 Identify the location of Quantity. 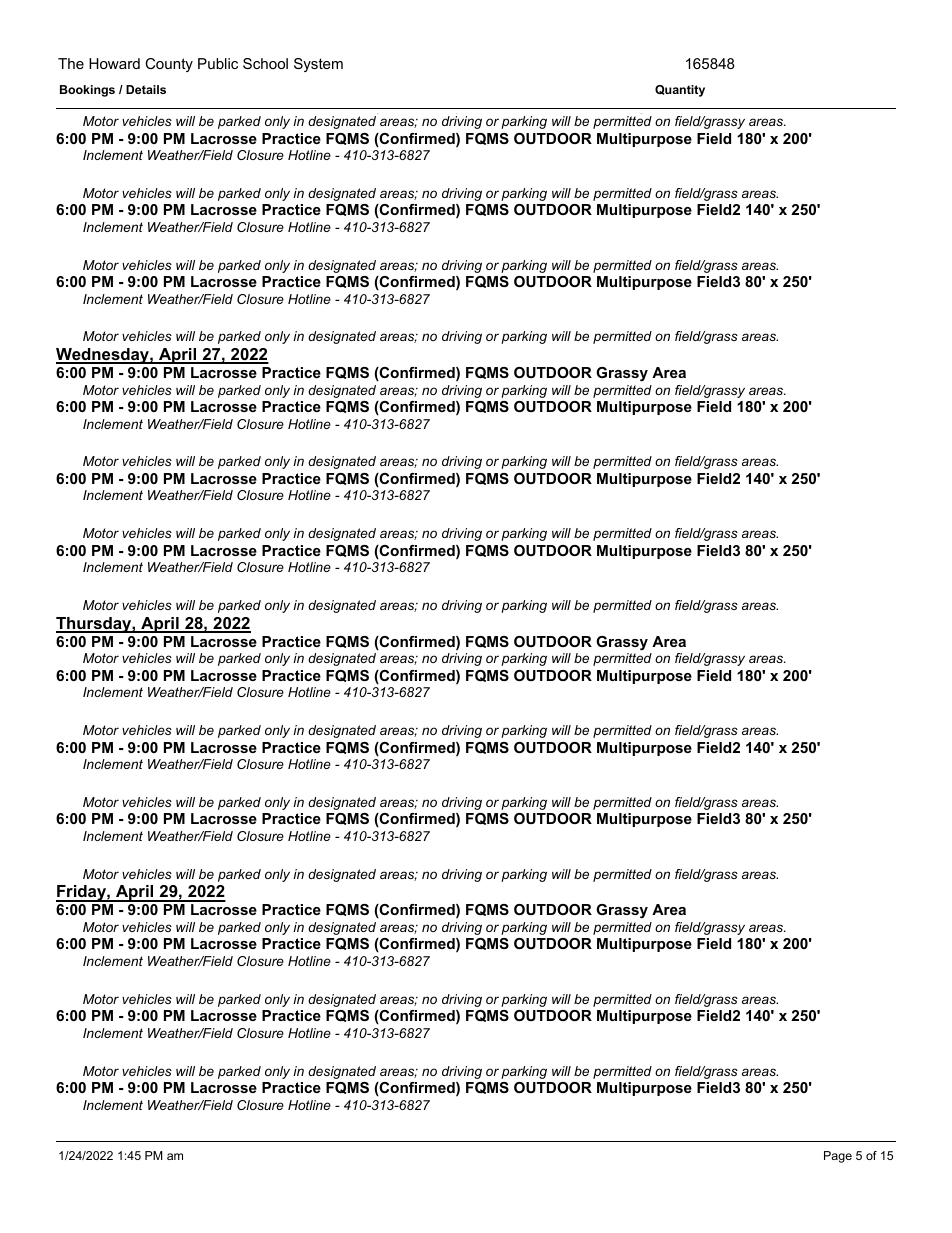
(680, 91).
